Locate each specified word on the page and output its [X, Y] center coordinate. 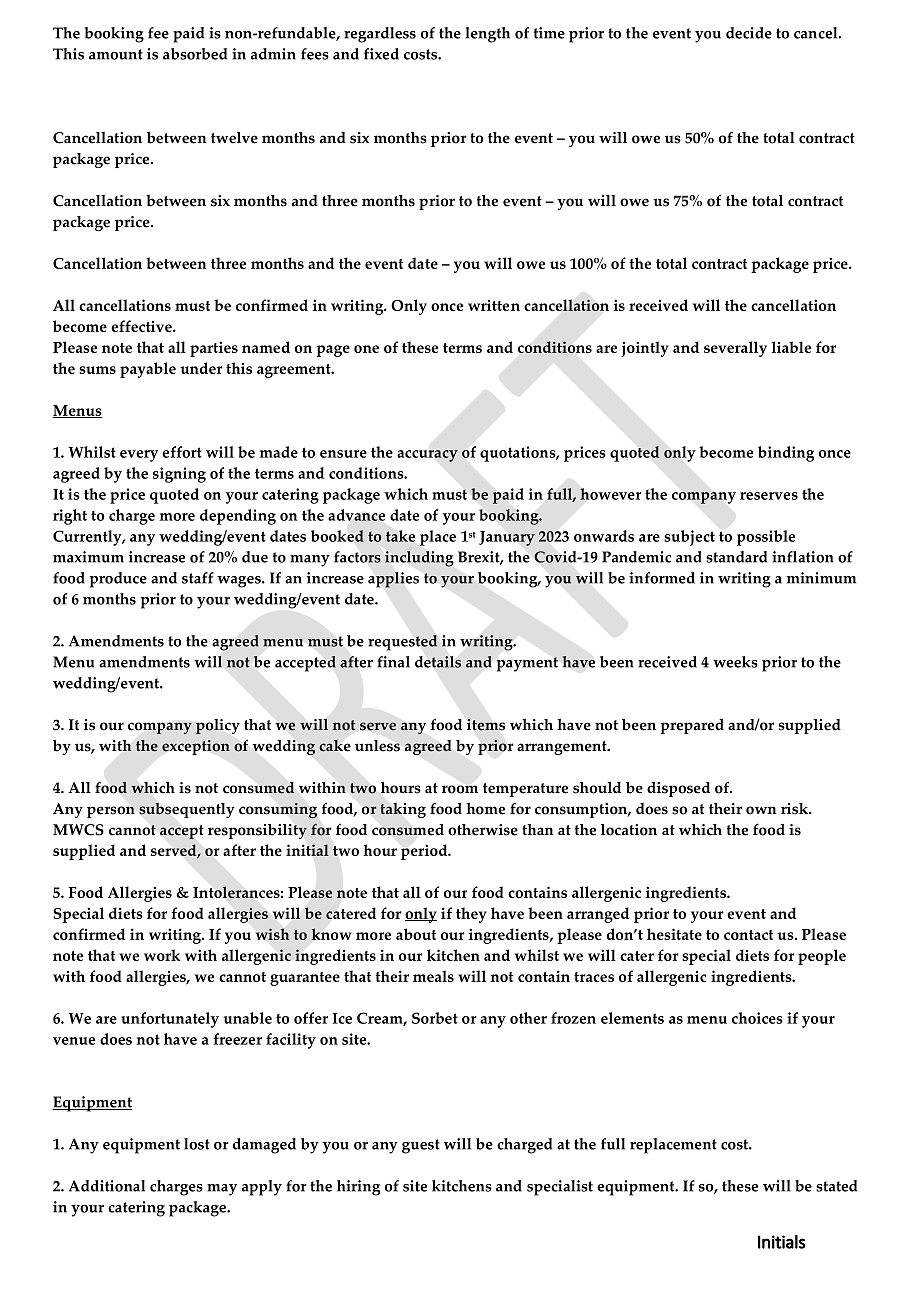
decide [749, 33]
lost [197, 1144]
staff [198, 578]
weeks [735, 662]
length [487, 35]
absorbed [195, 54]
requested [403, 643]
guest [421, 1146]
